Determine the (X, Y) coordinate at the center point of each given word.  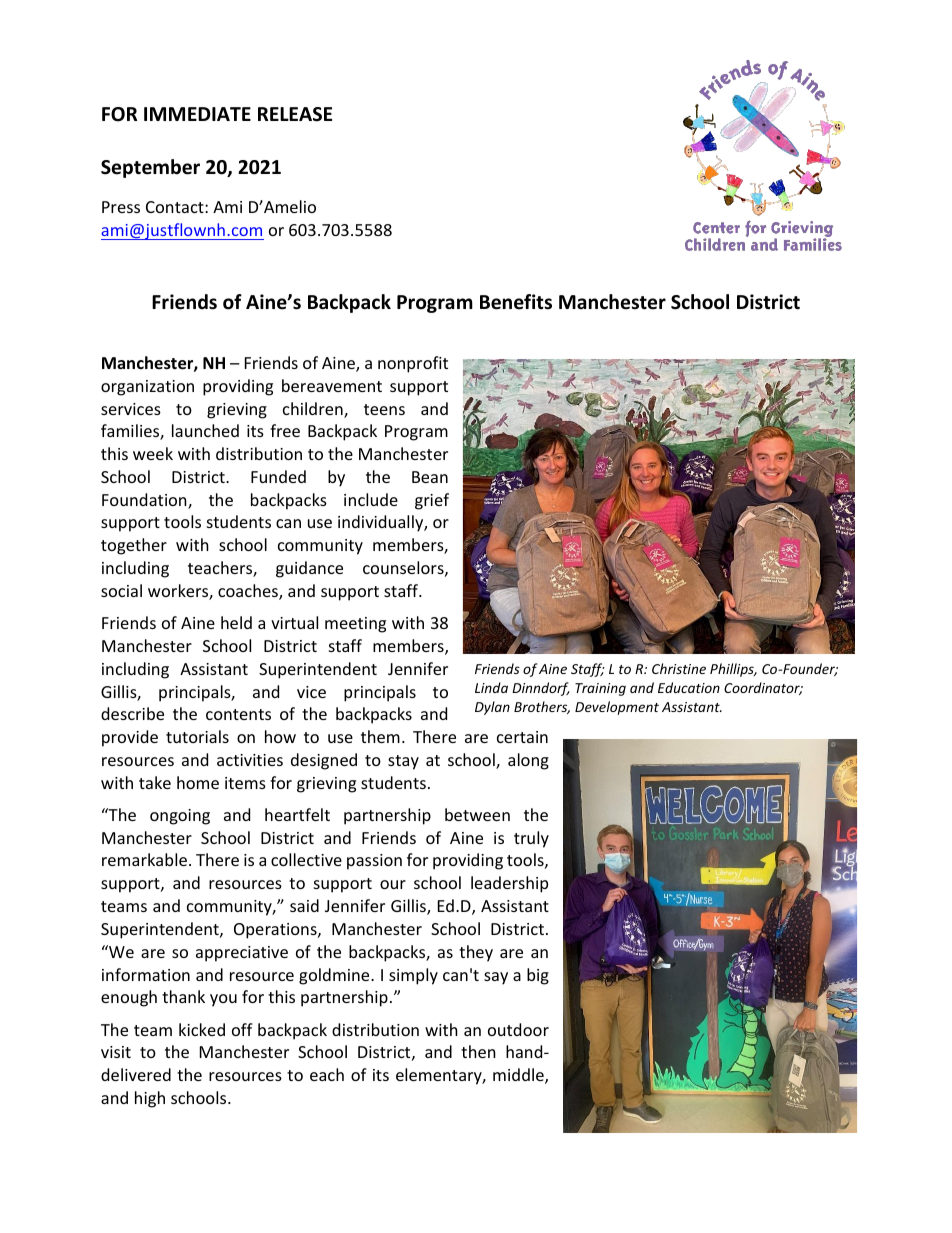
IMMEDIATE (197, 114)
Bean (430, 477)
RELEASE (295, 114)
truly (531, 839)
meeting (355, 625)
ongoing (180, 817)
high (150, 1099)
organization (147, 388)
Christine (679, 668)
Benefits (516, 302)
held (236, 622)
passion (374, 862)
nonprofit (413, 364)
